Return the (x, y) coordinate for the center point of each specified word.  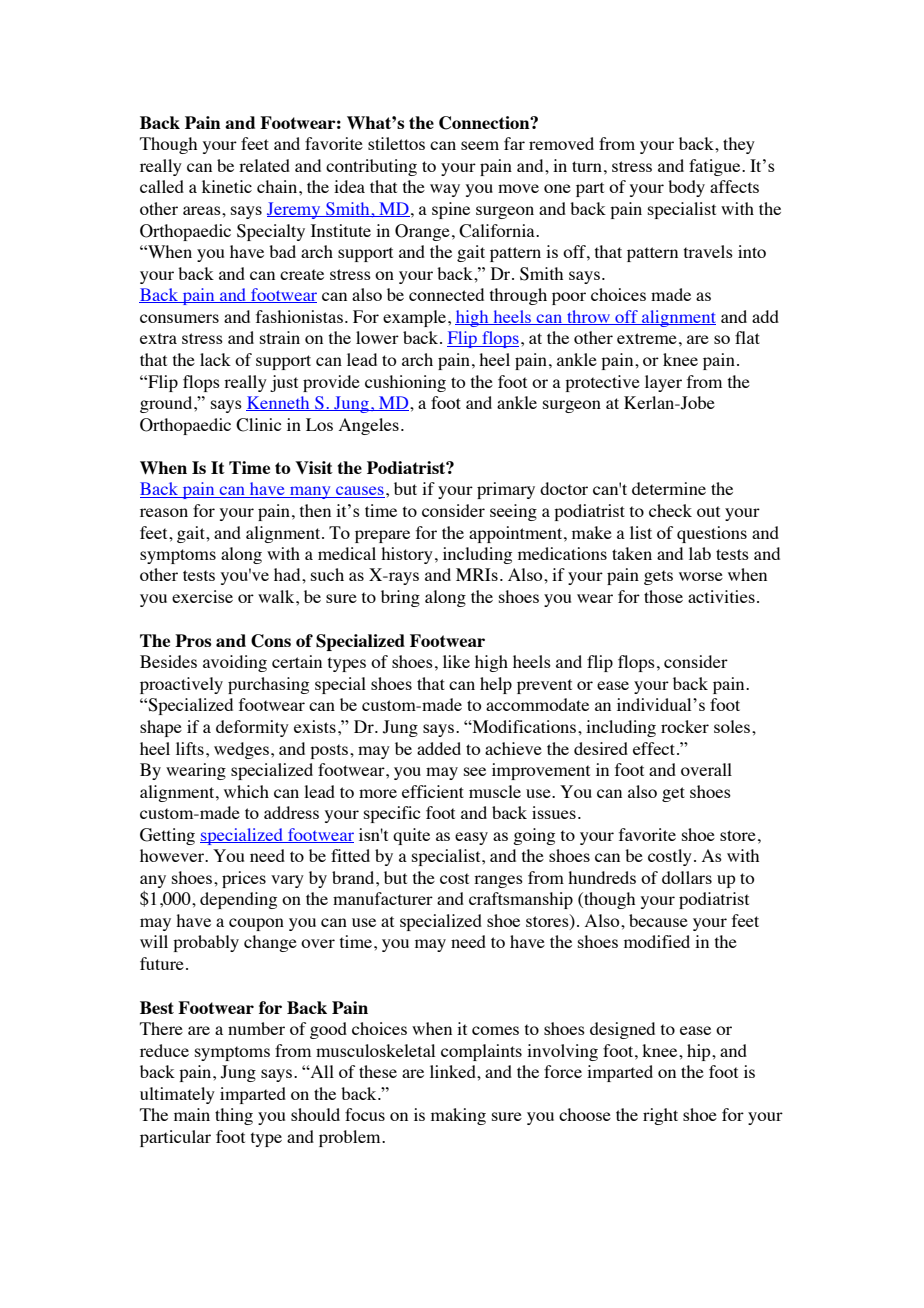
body (686, 188)
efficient (433, 791)
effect (655, 748)
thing (234, 1116)
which (246, 791)
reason (164, 512)
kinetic (227, 186)
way (445, 190)
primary (506, 490)
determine (669, 488)
